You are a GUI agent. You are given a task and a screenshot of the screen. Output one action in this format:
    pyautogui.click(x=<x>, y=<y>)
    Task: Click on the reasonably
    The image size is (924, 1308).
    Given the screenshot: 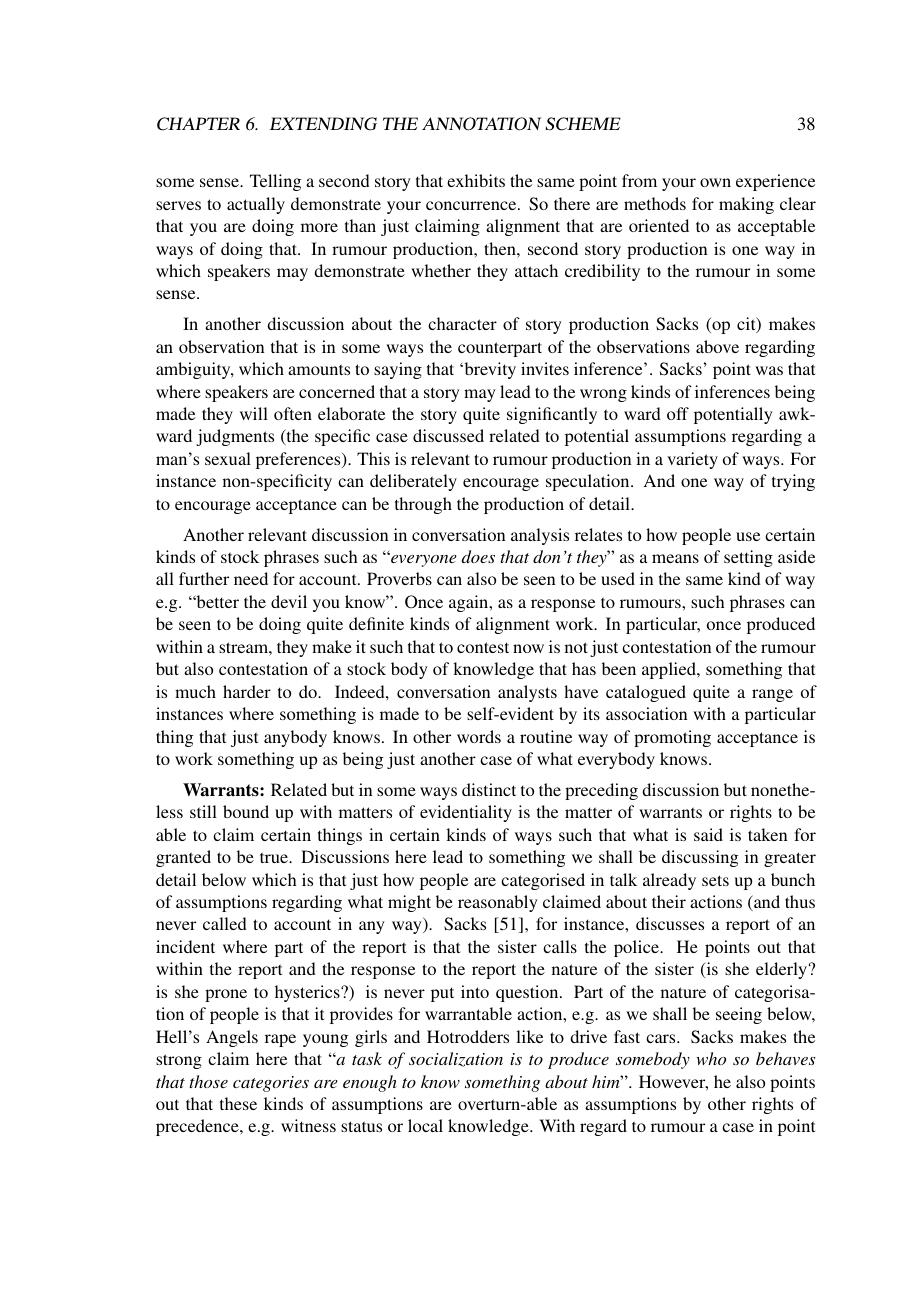 What is the action you would take?
    pyautogui.click(x=498, y=903)
